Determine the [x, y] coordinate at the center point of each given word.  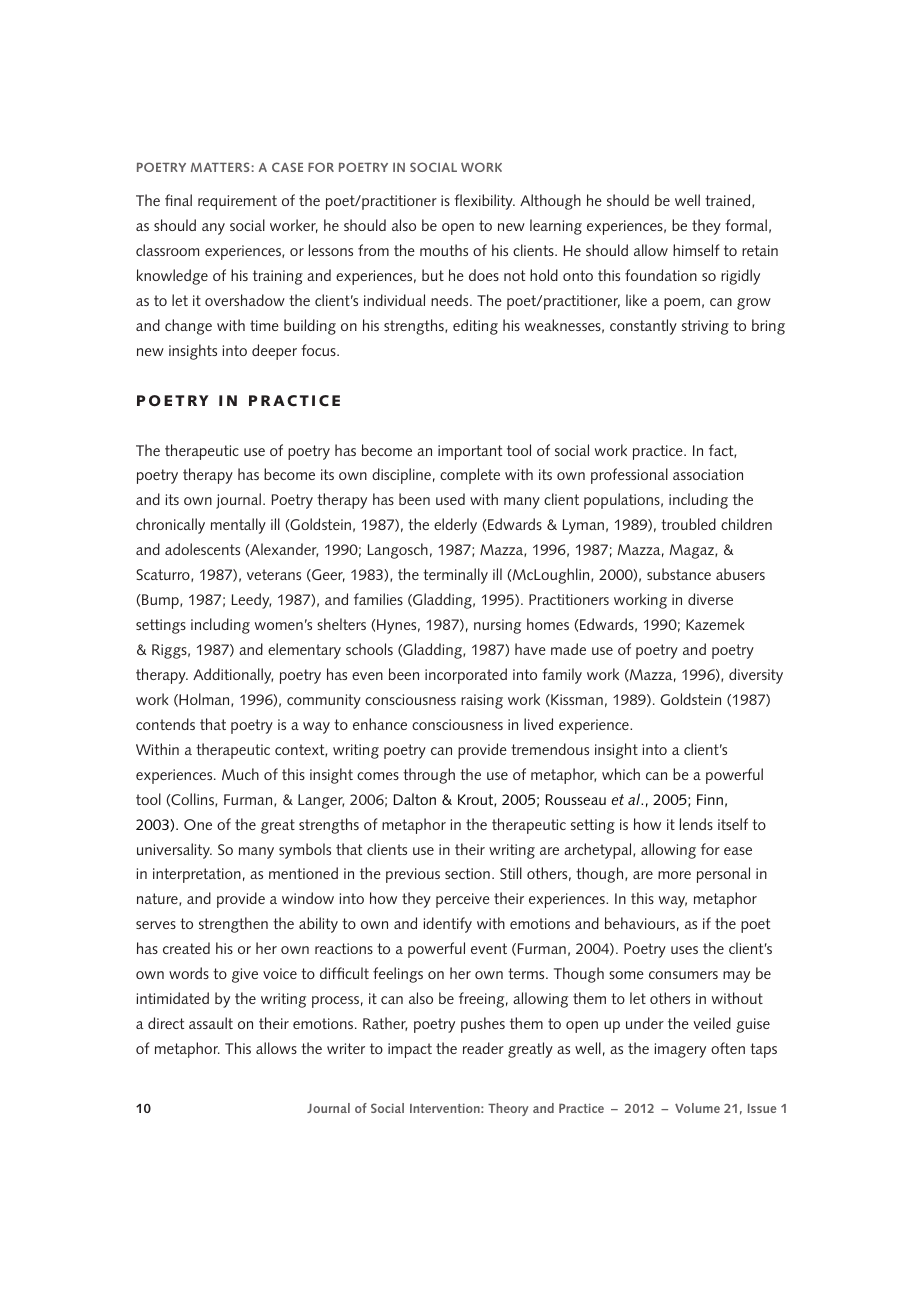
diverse [710, 599]
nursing [497, 626]
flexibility [484, 202]
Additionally [233, 676]
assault [211, 1023]
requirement [237, 202]
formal [746, 225]
